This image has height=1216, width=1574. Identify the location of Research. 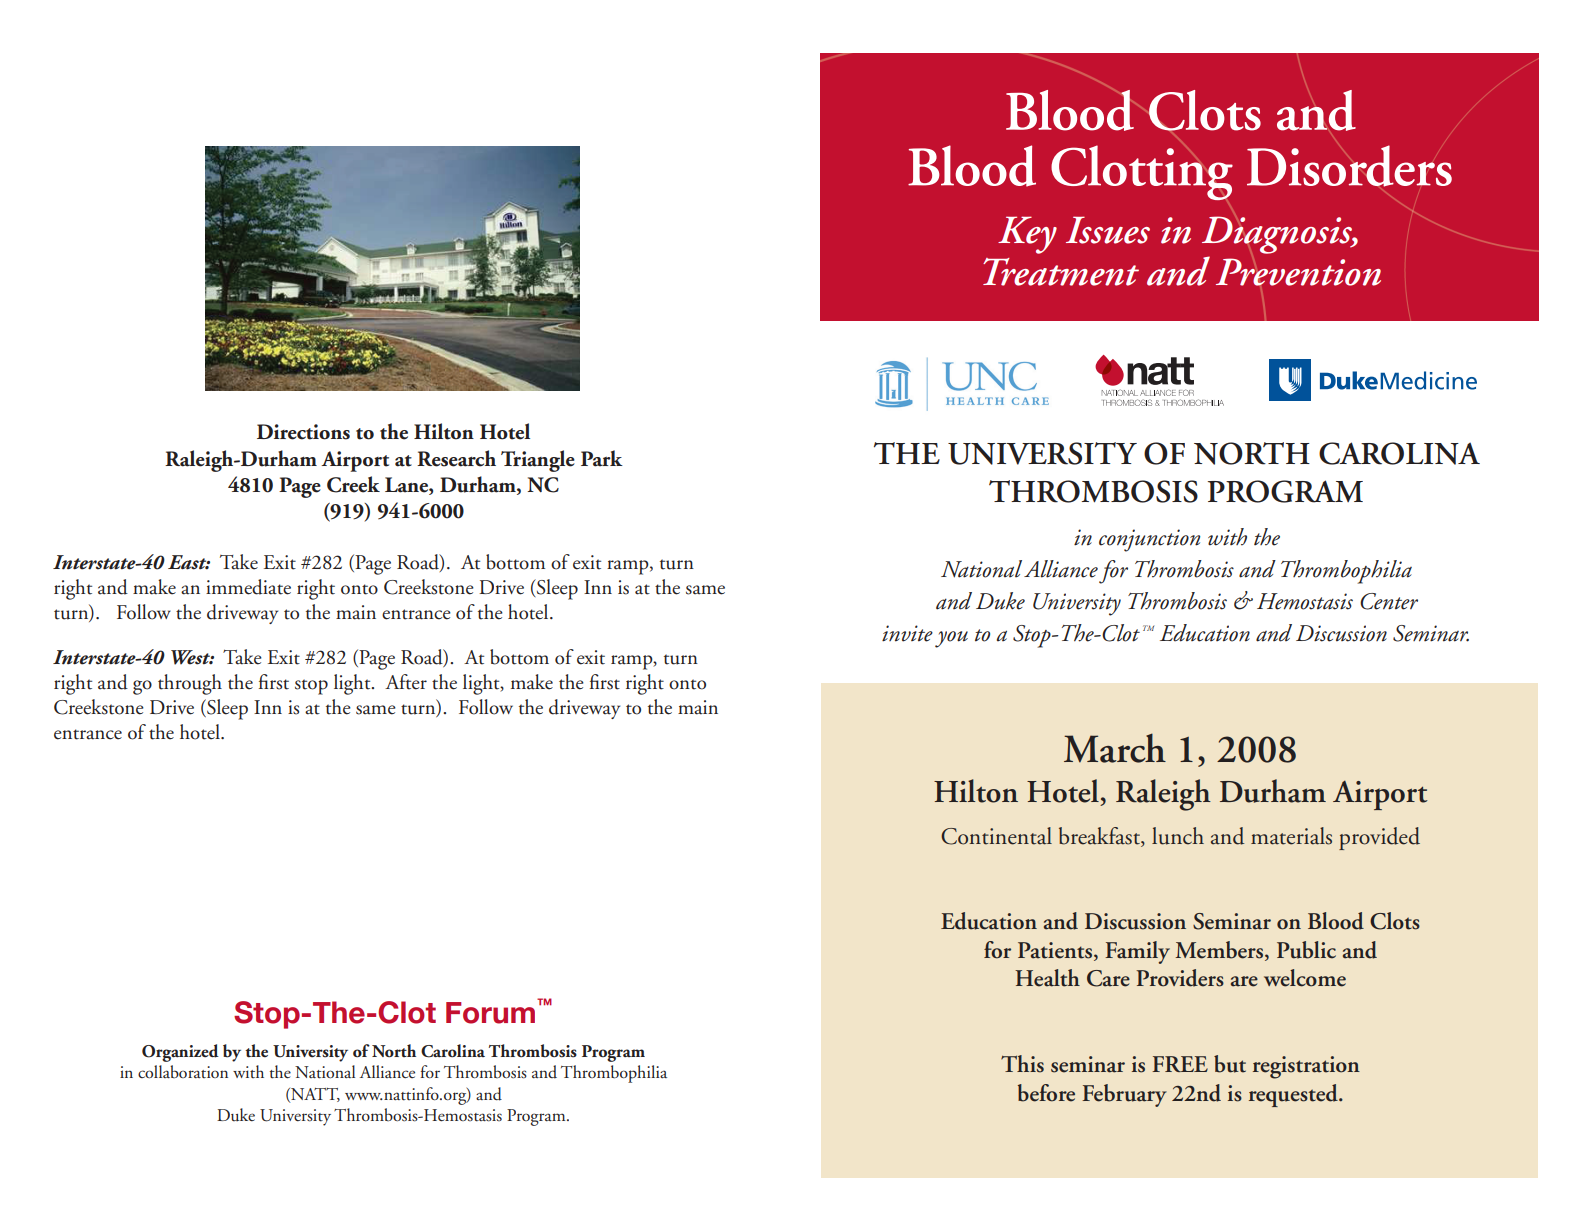
(456, 458).
